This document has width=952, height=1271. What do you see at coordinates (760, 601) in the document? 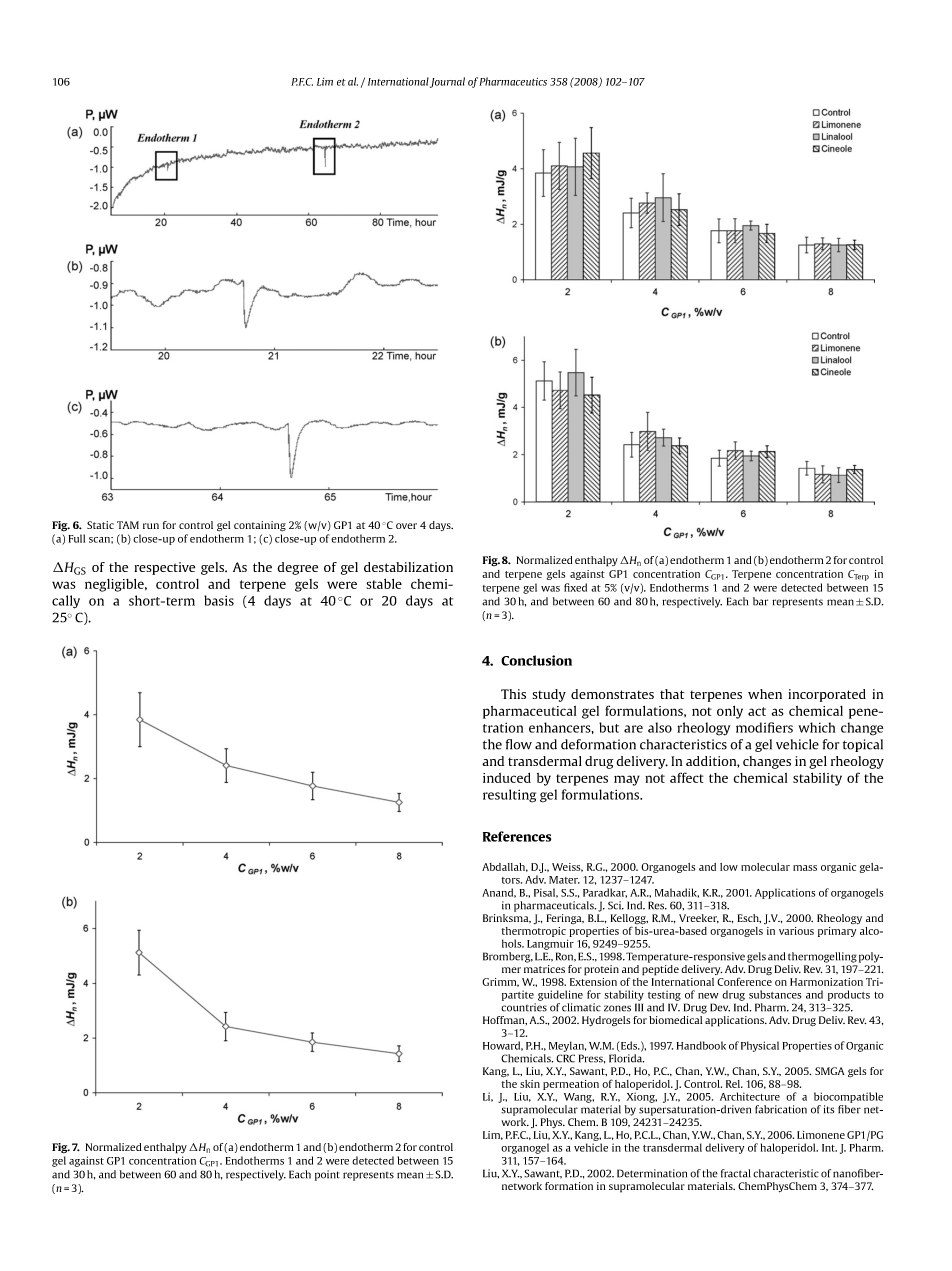
I see `bar` at bounding box center [760, 601].
